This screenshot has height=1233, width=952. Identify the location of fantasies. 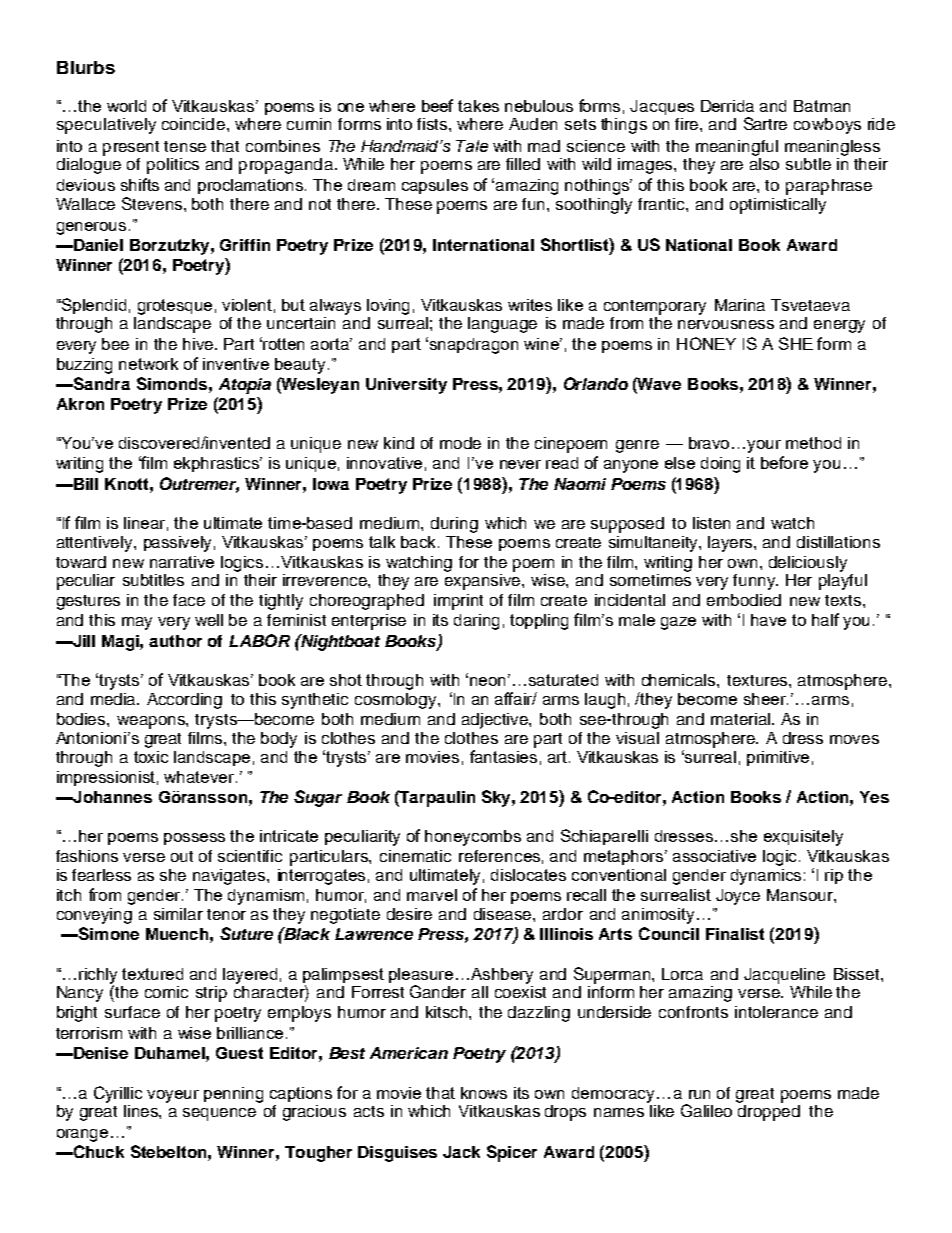
(503, 756).
